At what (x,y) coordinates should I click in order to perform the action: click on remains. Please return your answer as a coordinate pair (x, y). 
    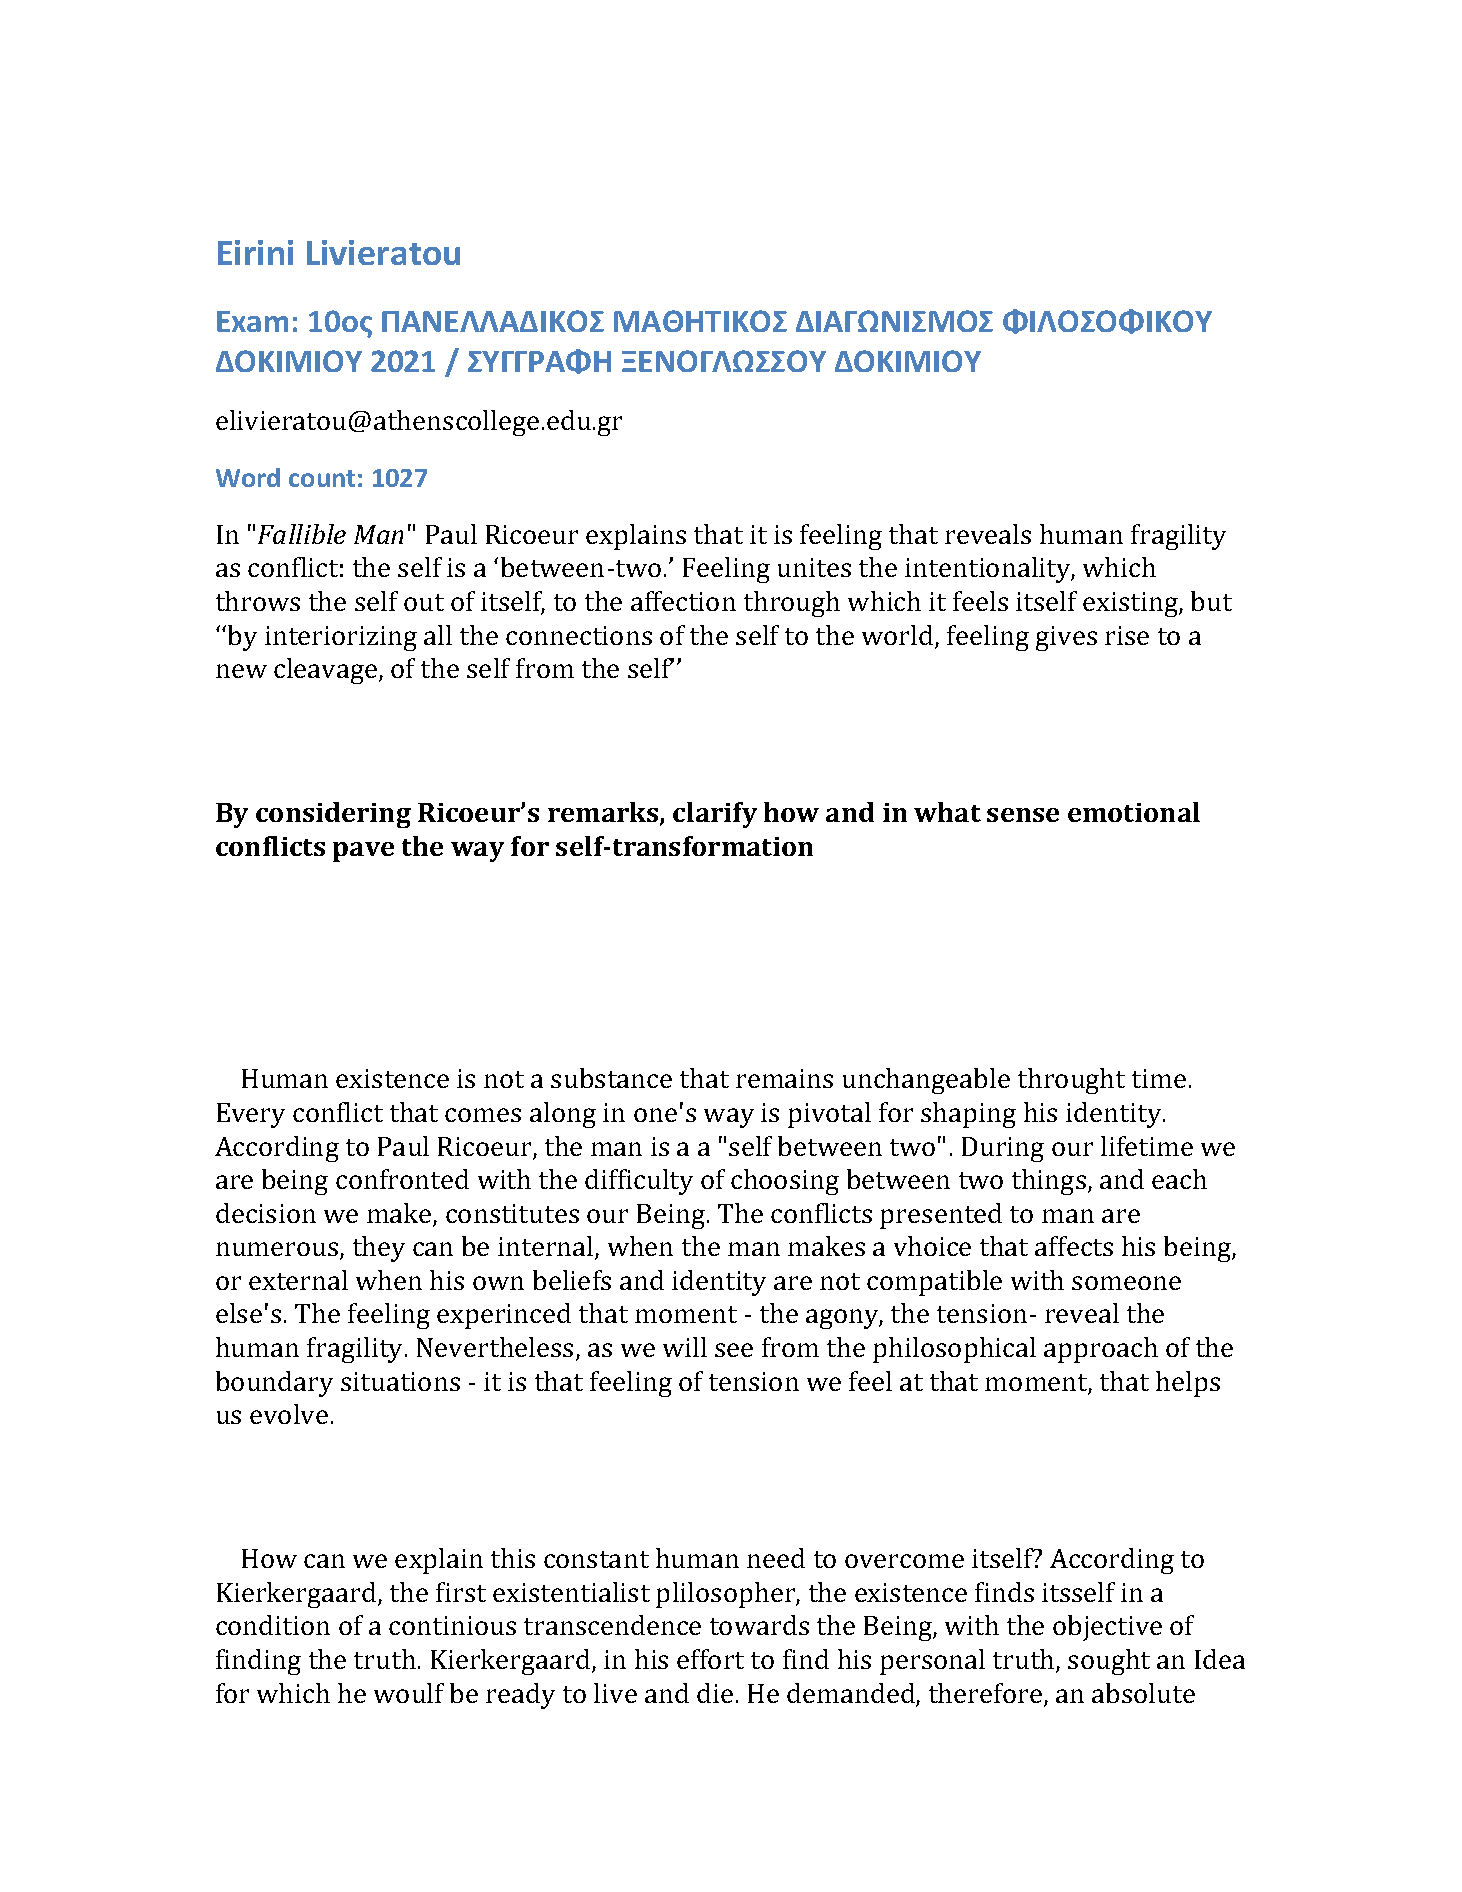
    Looking at the image, I should click on (784, 1078).
